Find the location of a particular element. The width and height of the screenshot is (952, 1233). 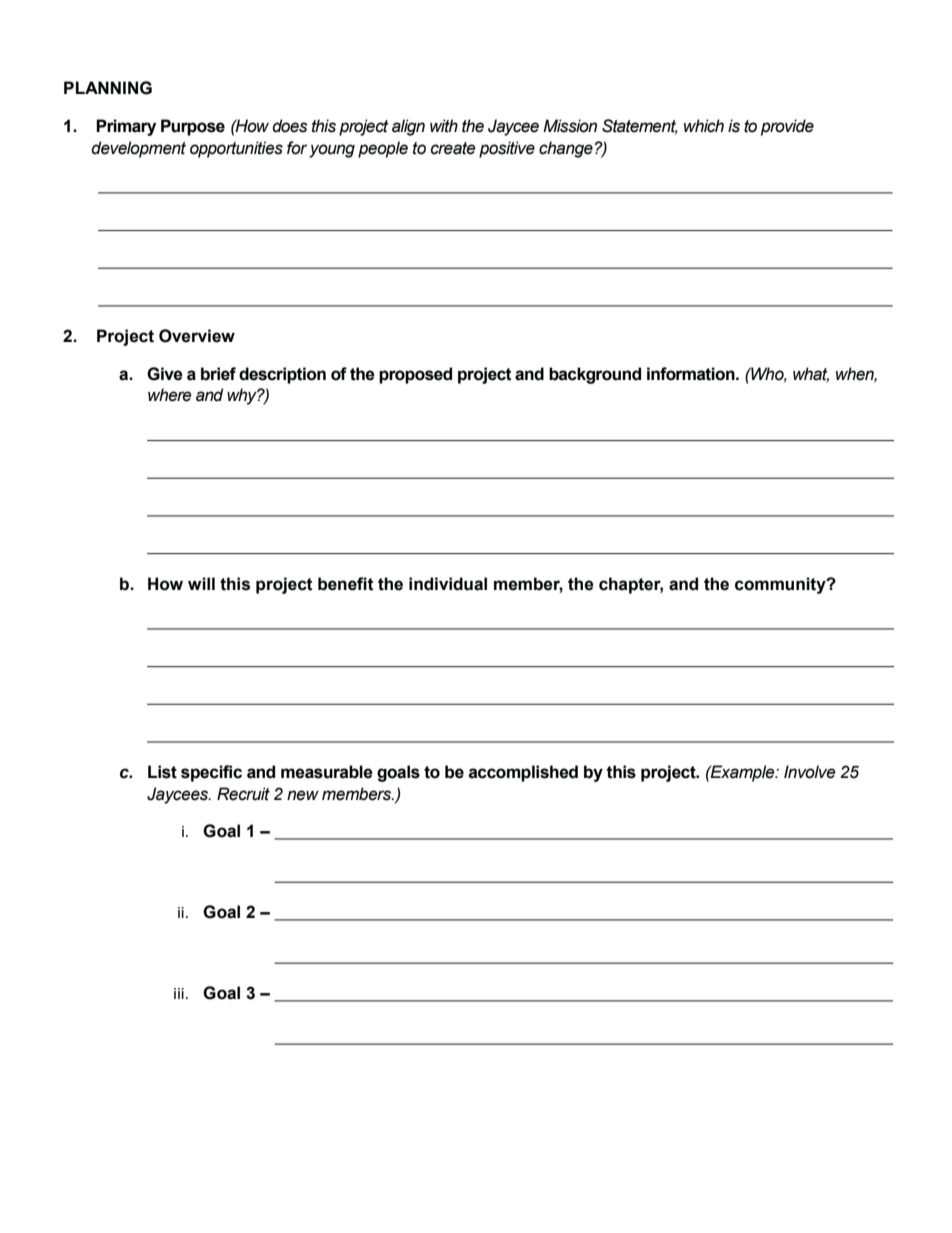

with is located at coordinates (444, 126).
